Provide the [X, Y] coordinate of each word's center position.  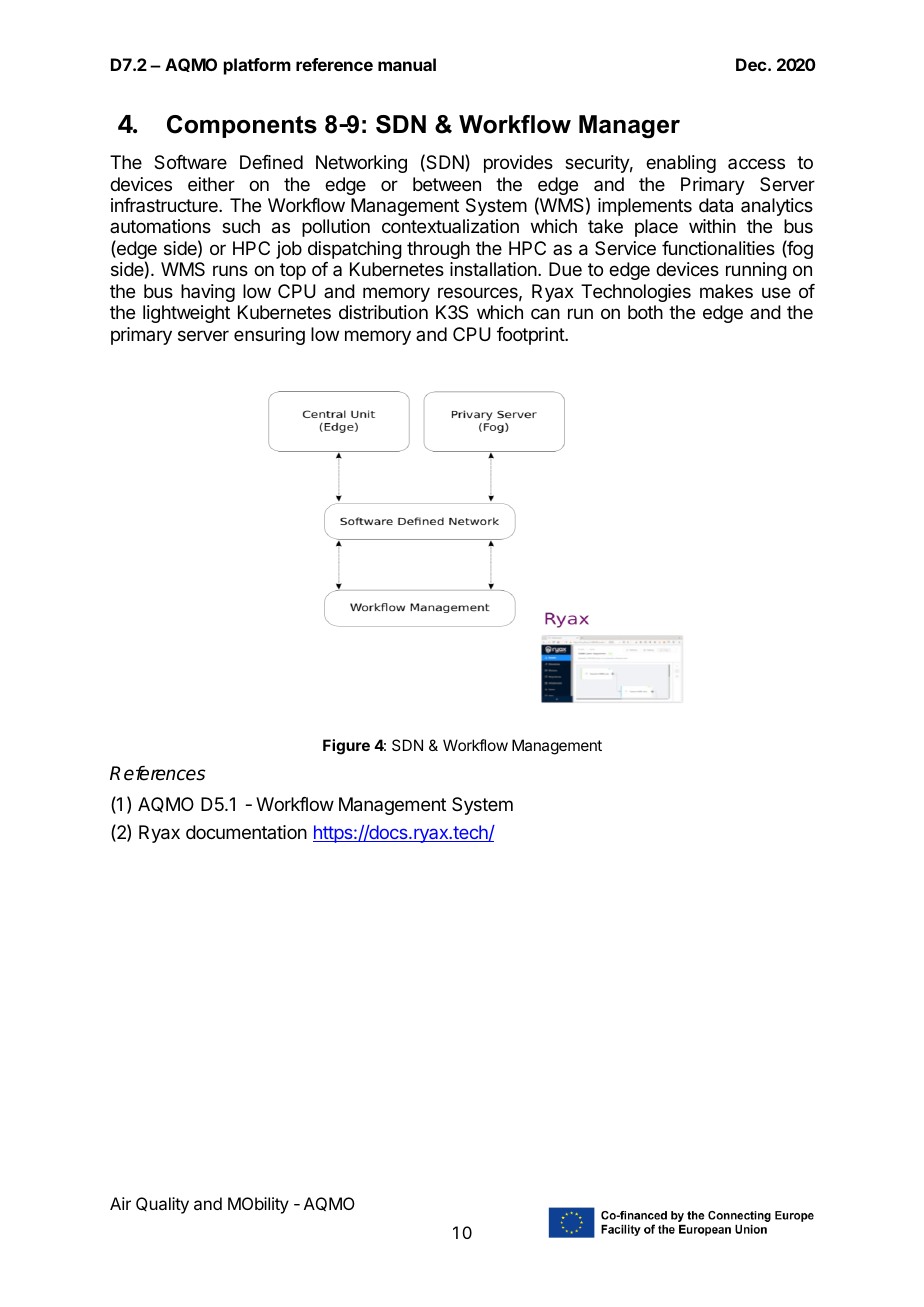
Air [120, 1203]
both [645, 312]
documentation [246, 832]
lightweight [186, 314]
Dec [752, 64]
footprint [531, 336]
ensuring [269, 336]
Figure [346, 747]
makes [726, 291]
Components [242, 126]
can [545, 313]
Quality [162, 1205]
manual [407, 64]
